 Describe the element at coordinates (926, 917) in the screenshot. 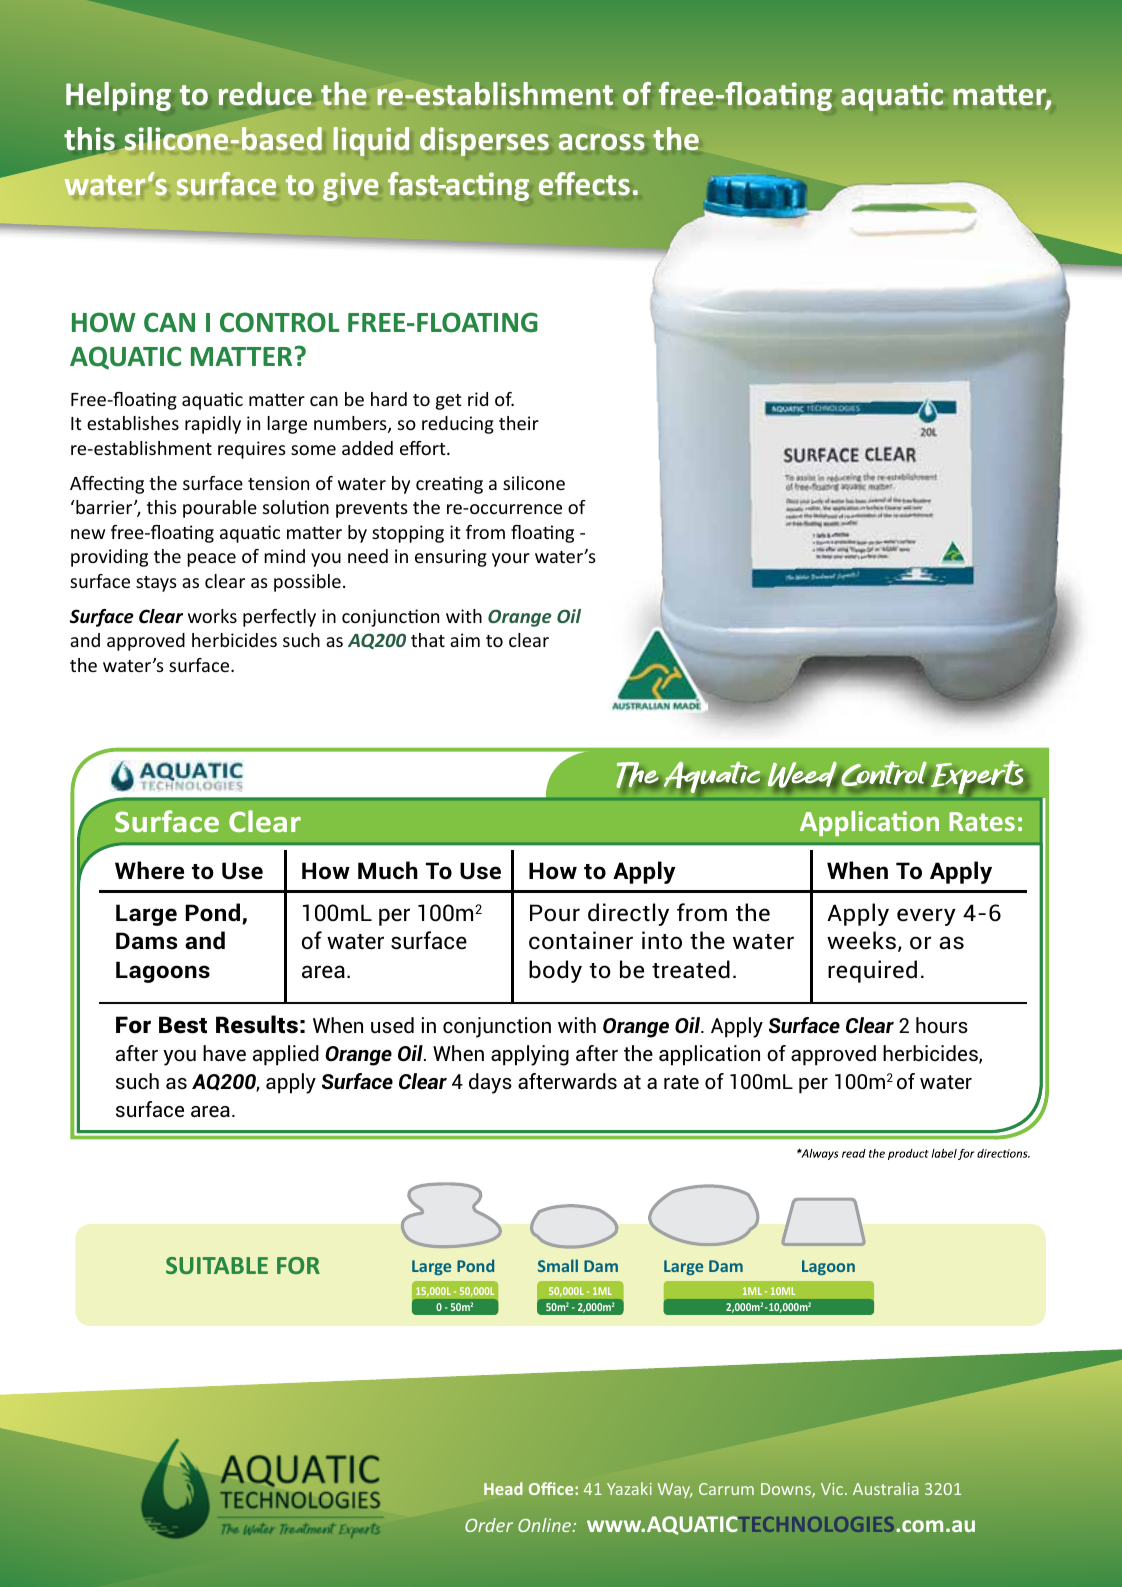

I see `every` at that location.
